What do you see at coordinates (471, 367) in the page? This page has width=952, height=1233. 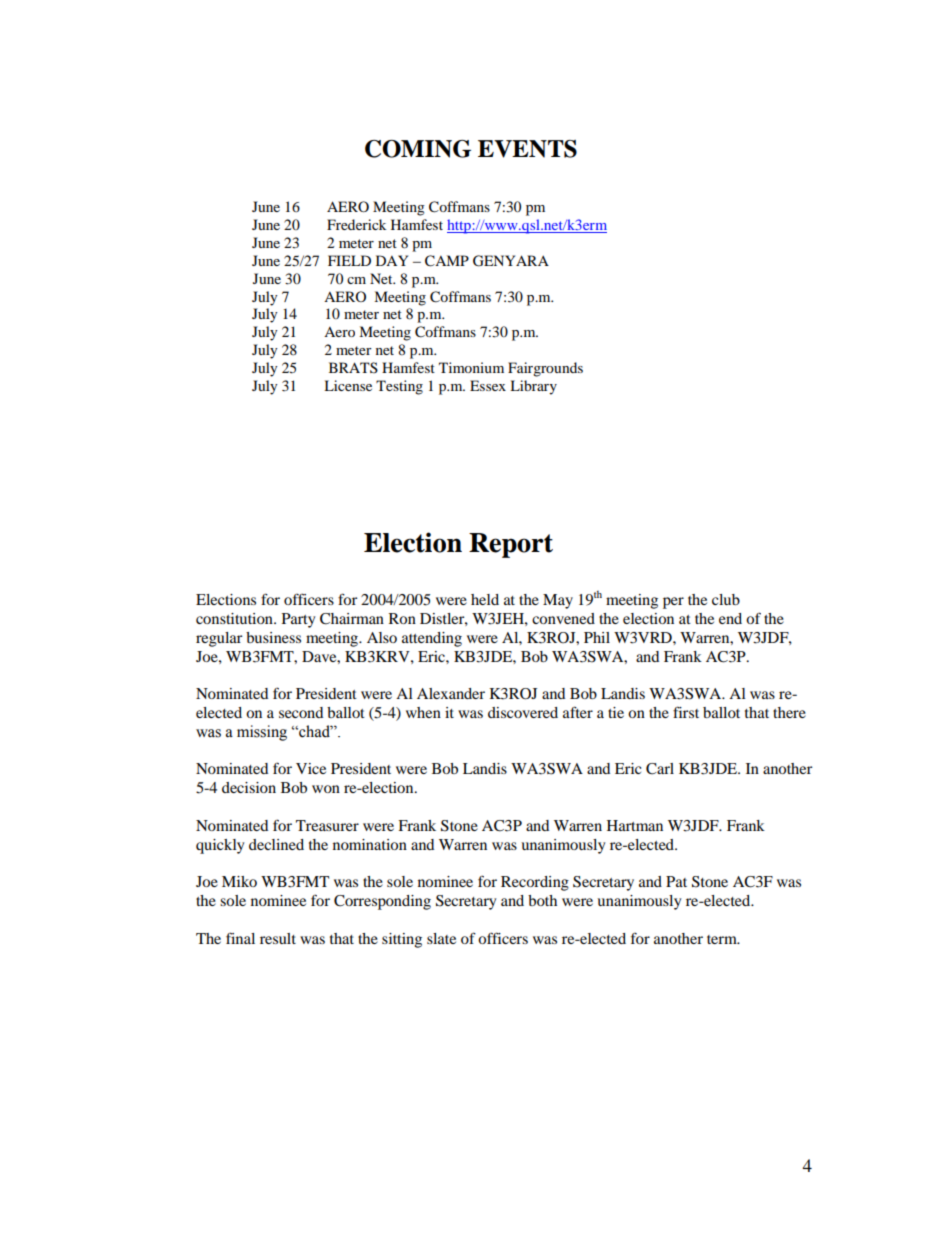 I see `Timonium` at bounding box center [471, 367].
